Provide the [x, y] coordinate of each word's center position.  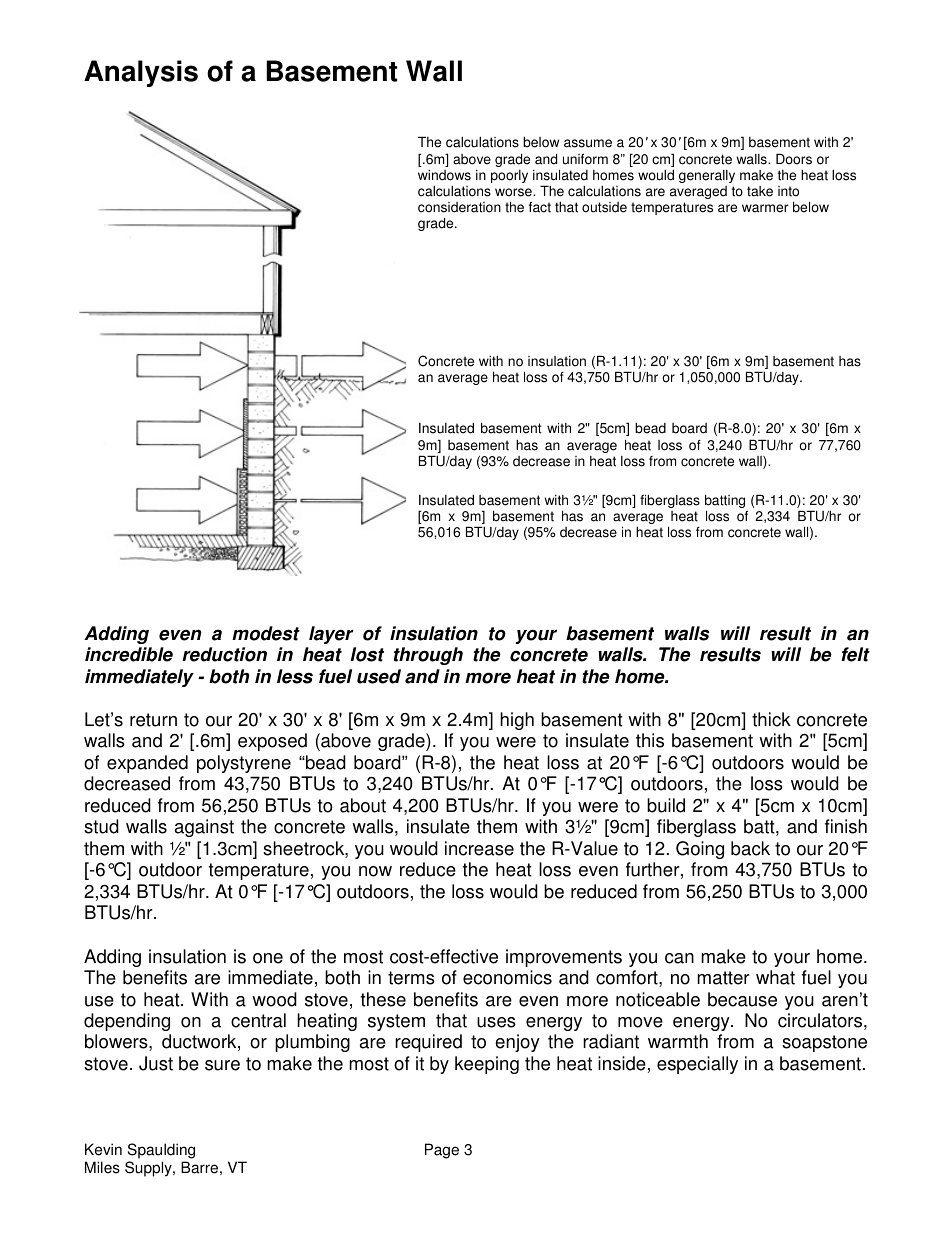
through [428, 656]
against [204, 828]
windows [444, 175]
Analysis [141, 73]
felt [855, 654]
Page [442, 1151]
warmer [765, 208]
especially [697, 1065]
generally [707, 176]
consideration [459, 207]
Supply [149, 1169]
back [750, 848]
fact [540, 207]
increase [479, 848]
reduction [224, 654]
